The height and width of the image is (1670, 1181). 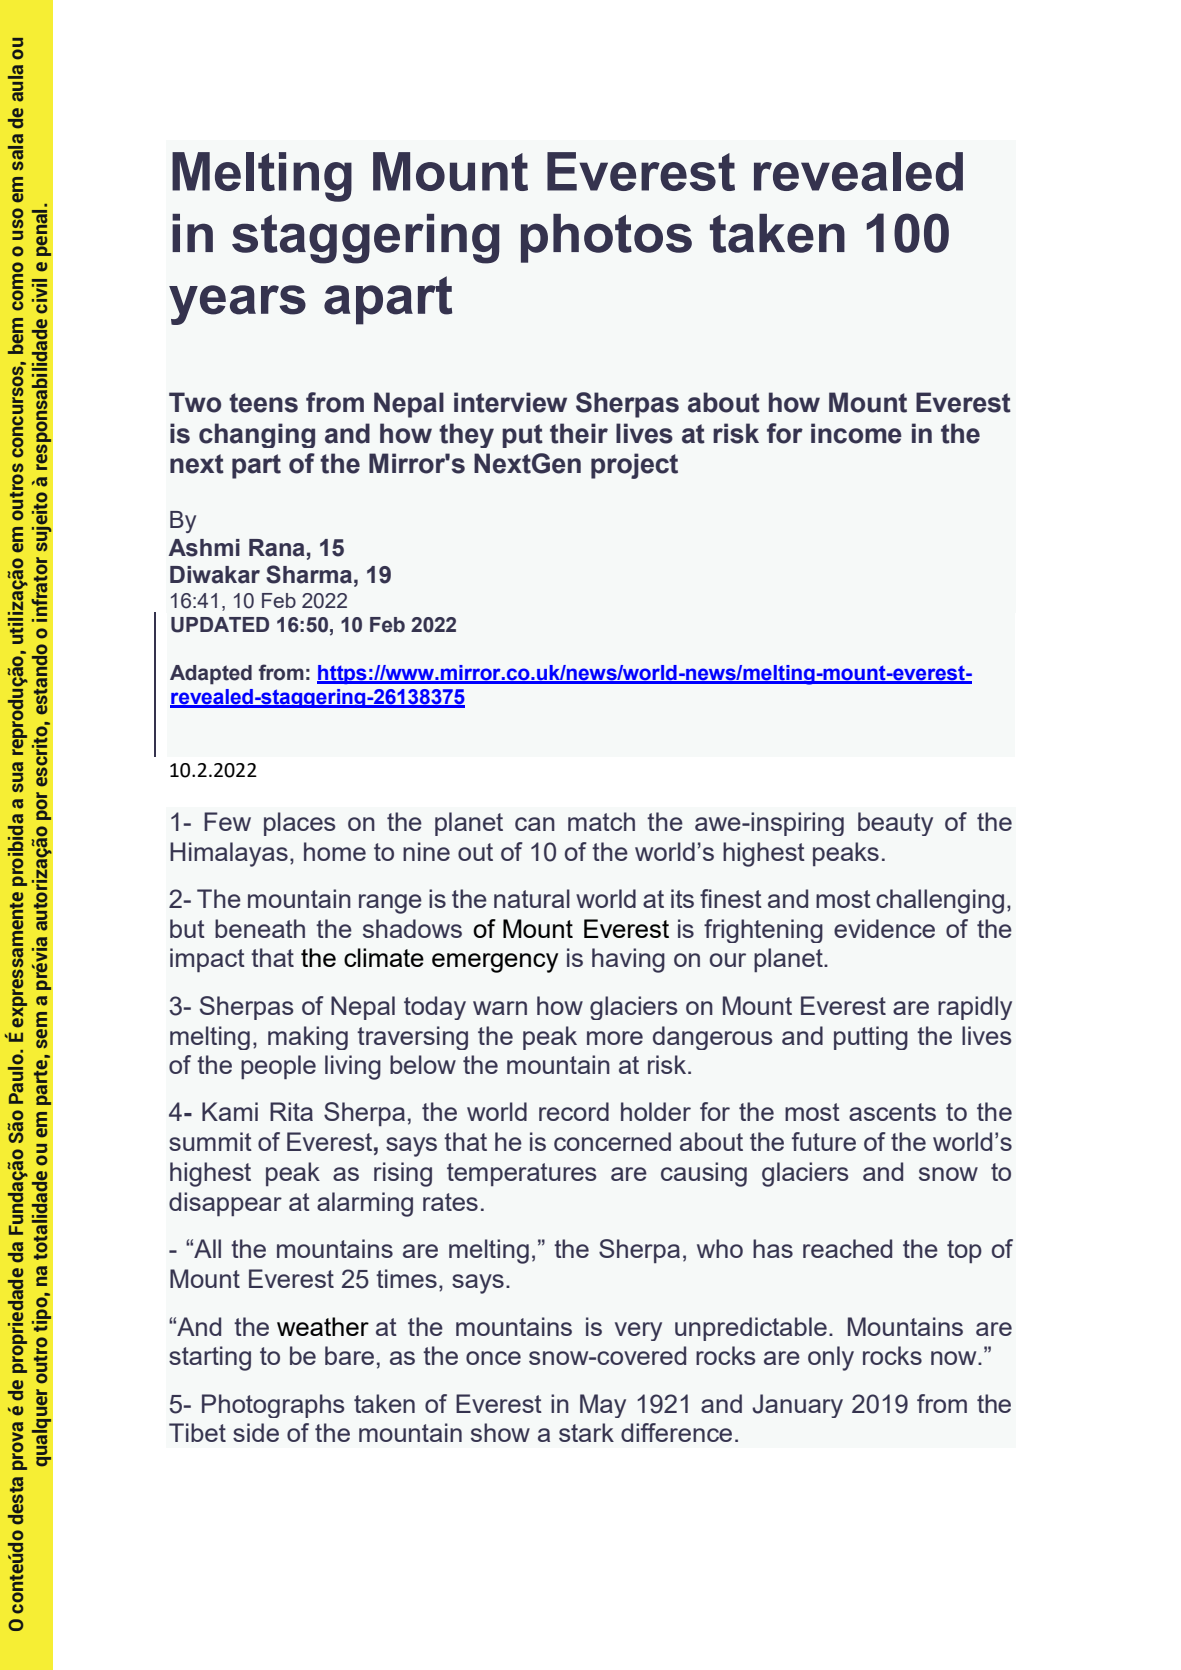 I want to click on only, so click(x=831, y=1358).
